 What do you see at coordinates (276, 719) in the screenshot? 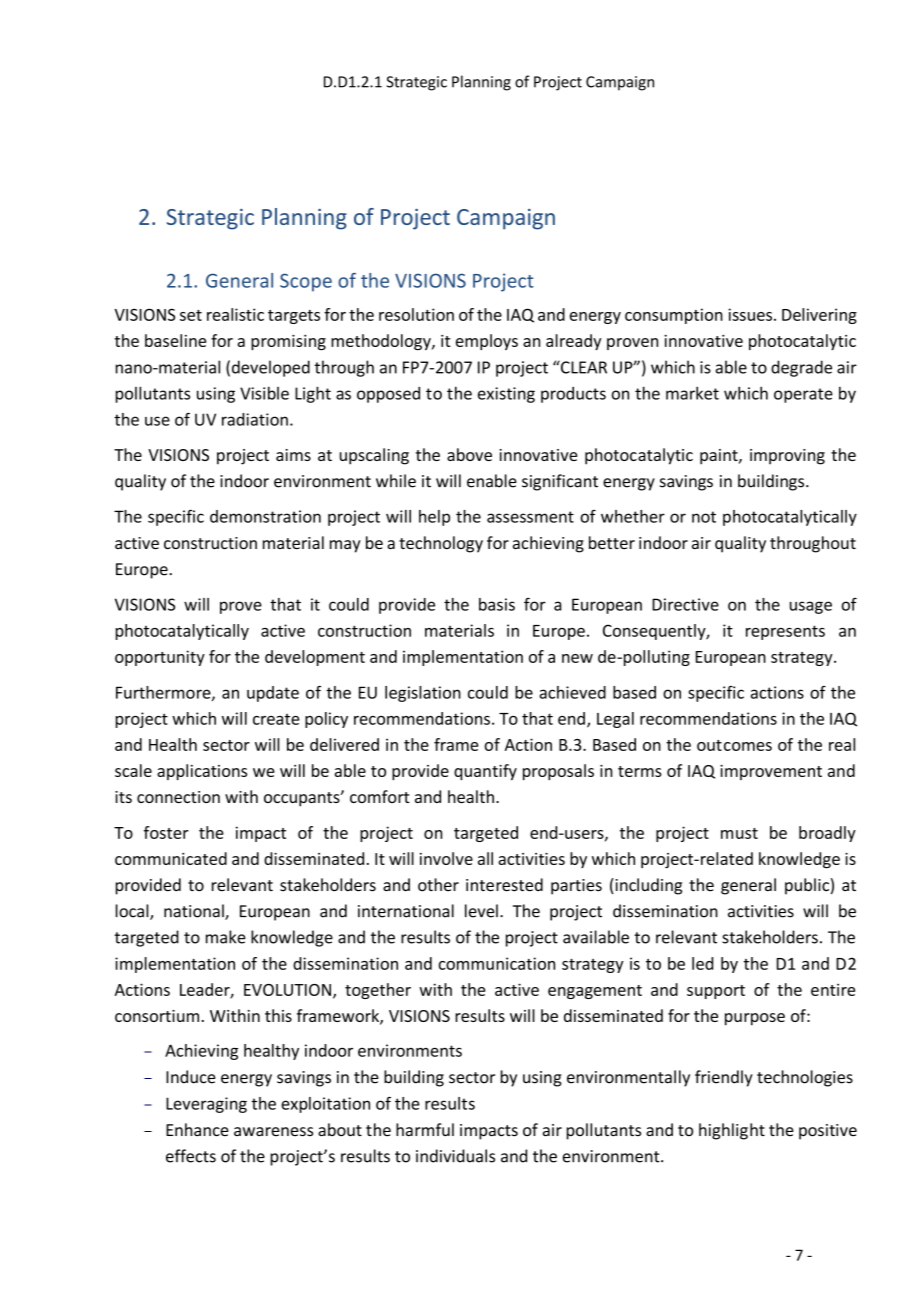
I see `create` at bounding box center [276, 719].
